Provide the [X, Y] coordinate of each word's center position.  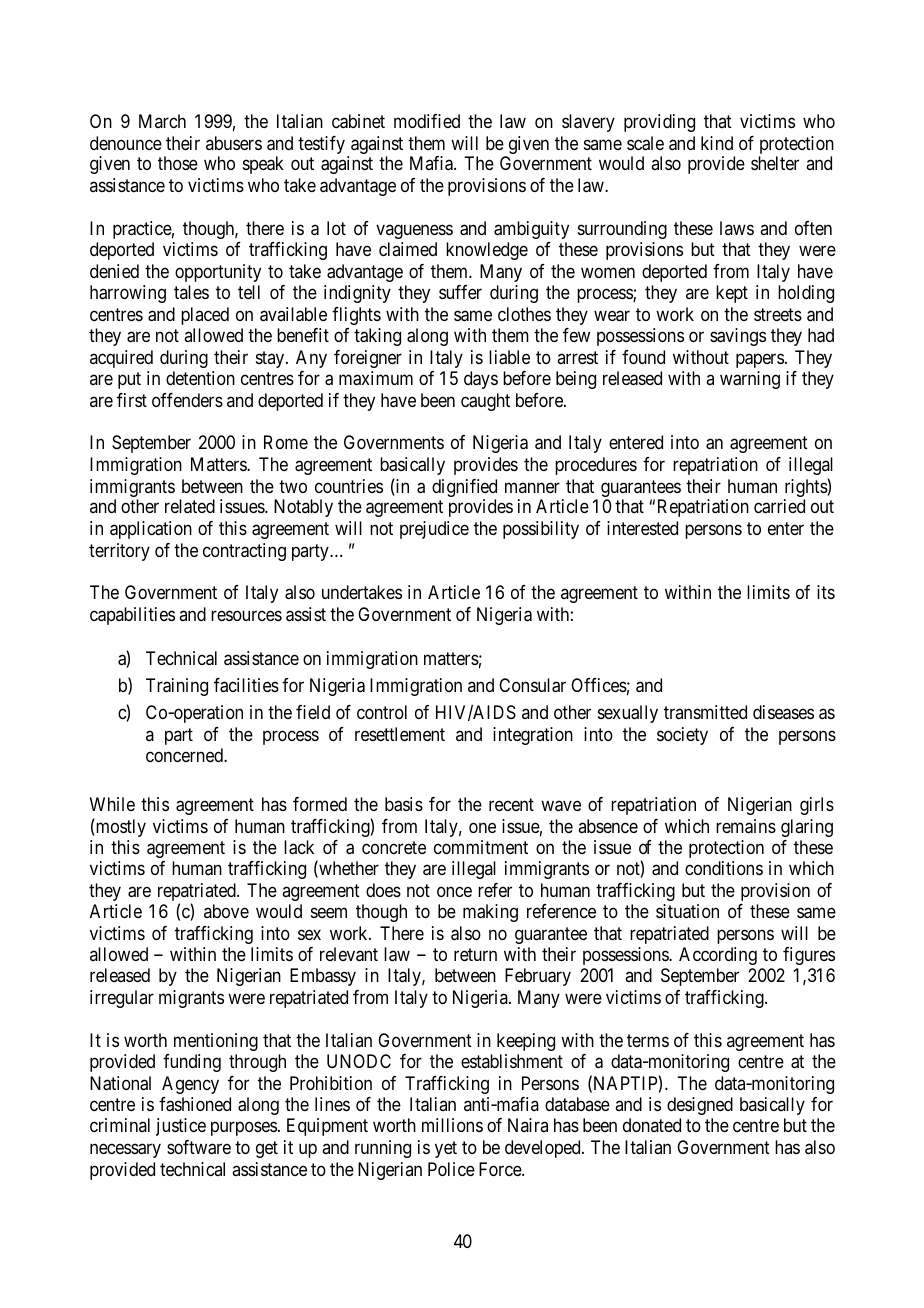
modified [427, 121]
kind [717, 143]
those [178, 163]
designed [700, 1106]
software [199, 1147]
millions [452, 1125]
